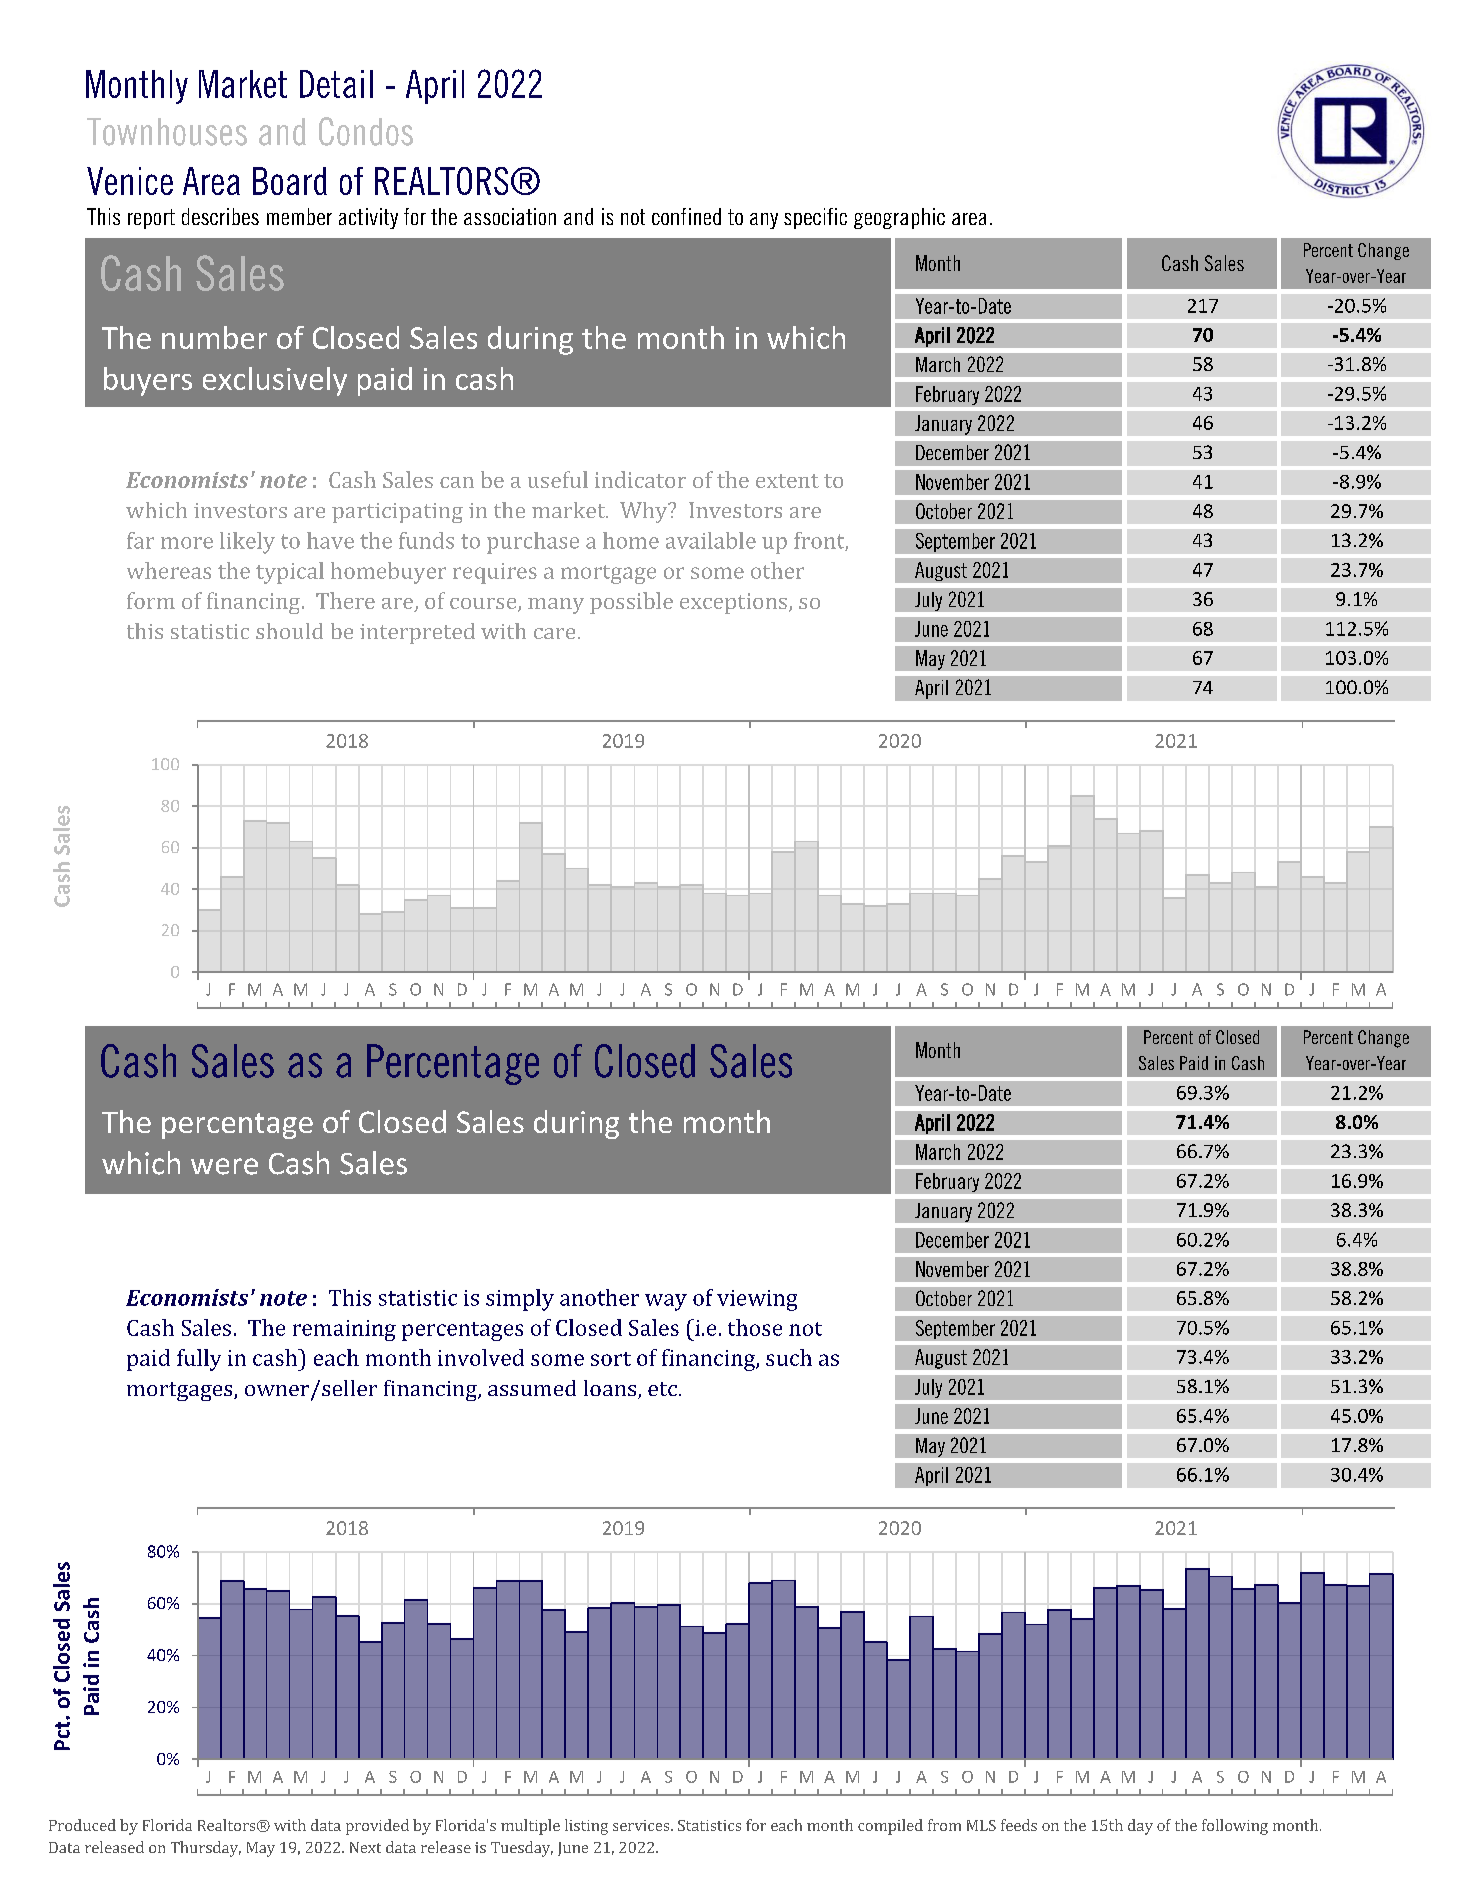 Image resolution: width=1468 pixels, height=1900 pixels. Describe the element at coordinates (1019, 1825) in the screenshot. I see `feeds` at that location.
